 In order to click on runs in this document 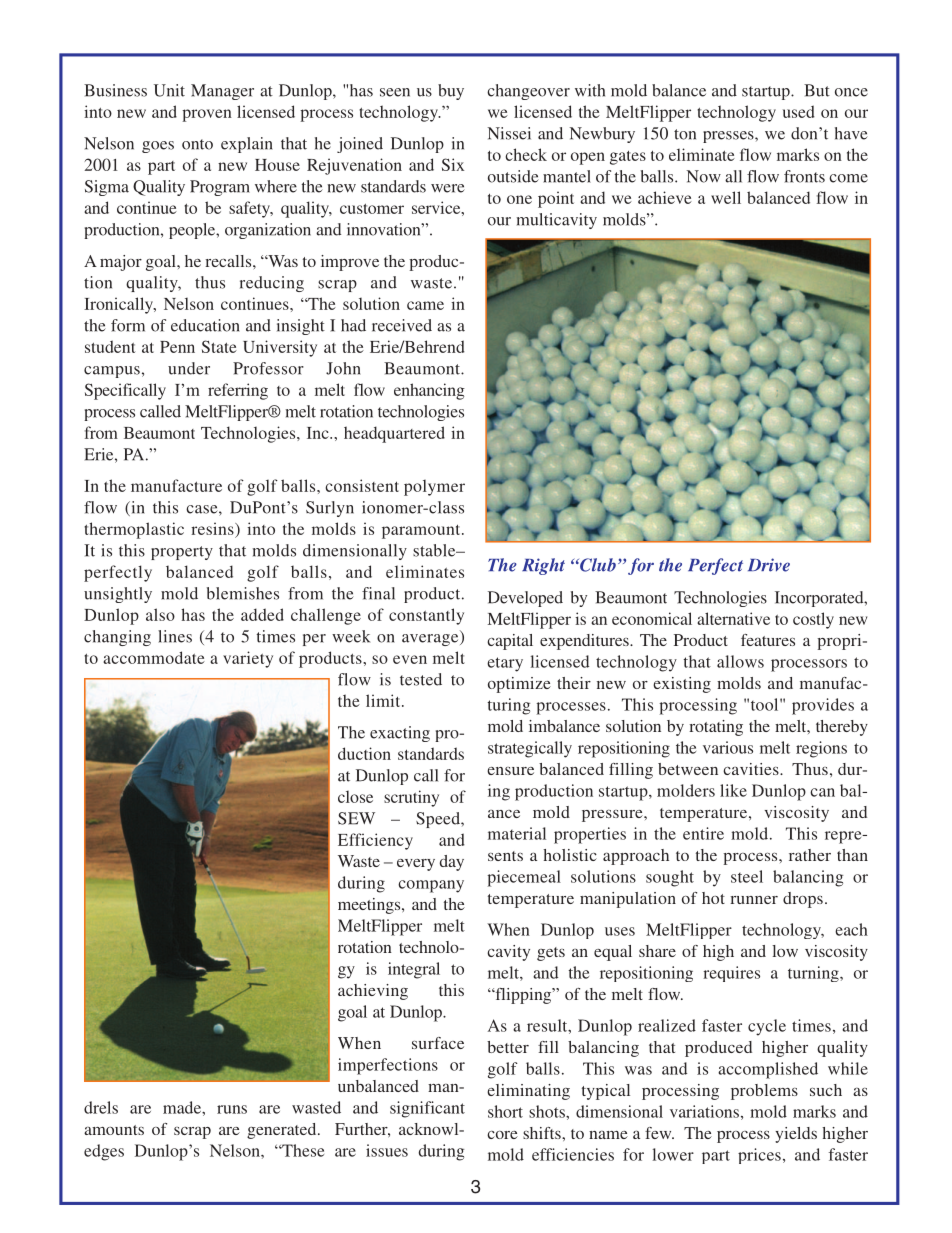, I will do `click(232, 1109)`.
